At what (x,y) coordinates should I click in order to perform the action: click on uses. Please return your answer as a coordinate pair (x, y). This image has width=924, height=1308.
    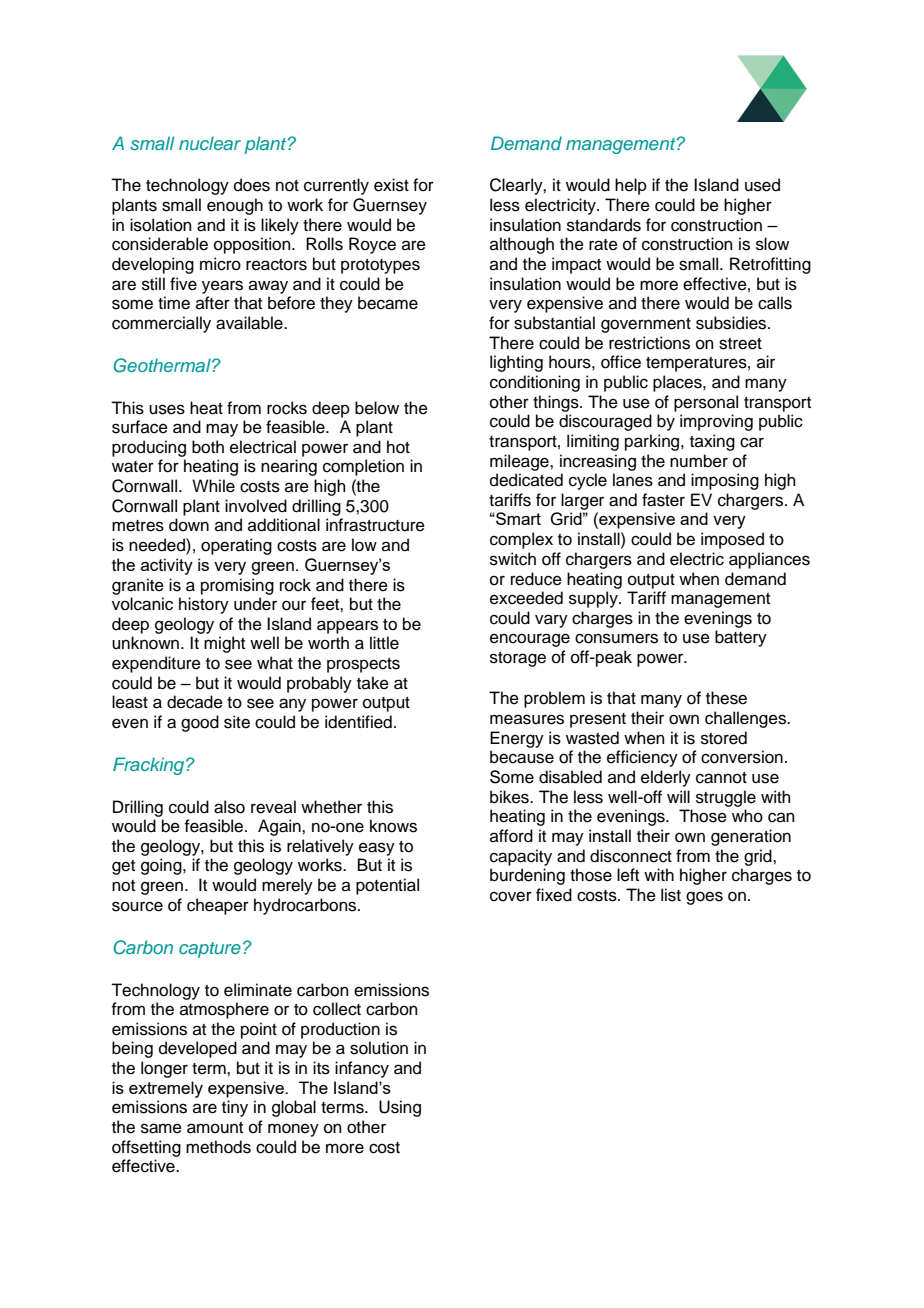
    Looking at the image, I should click on (167, 409).
